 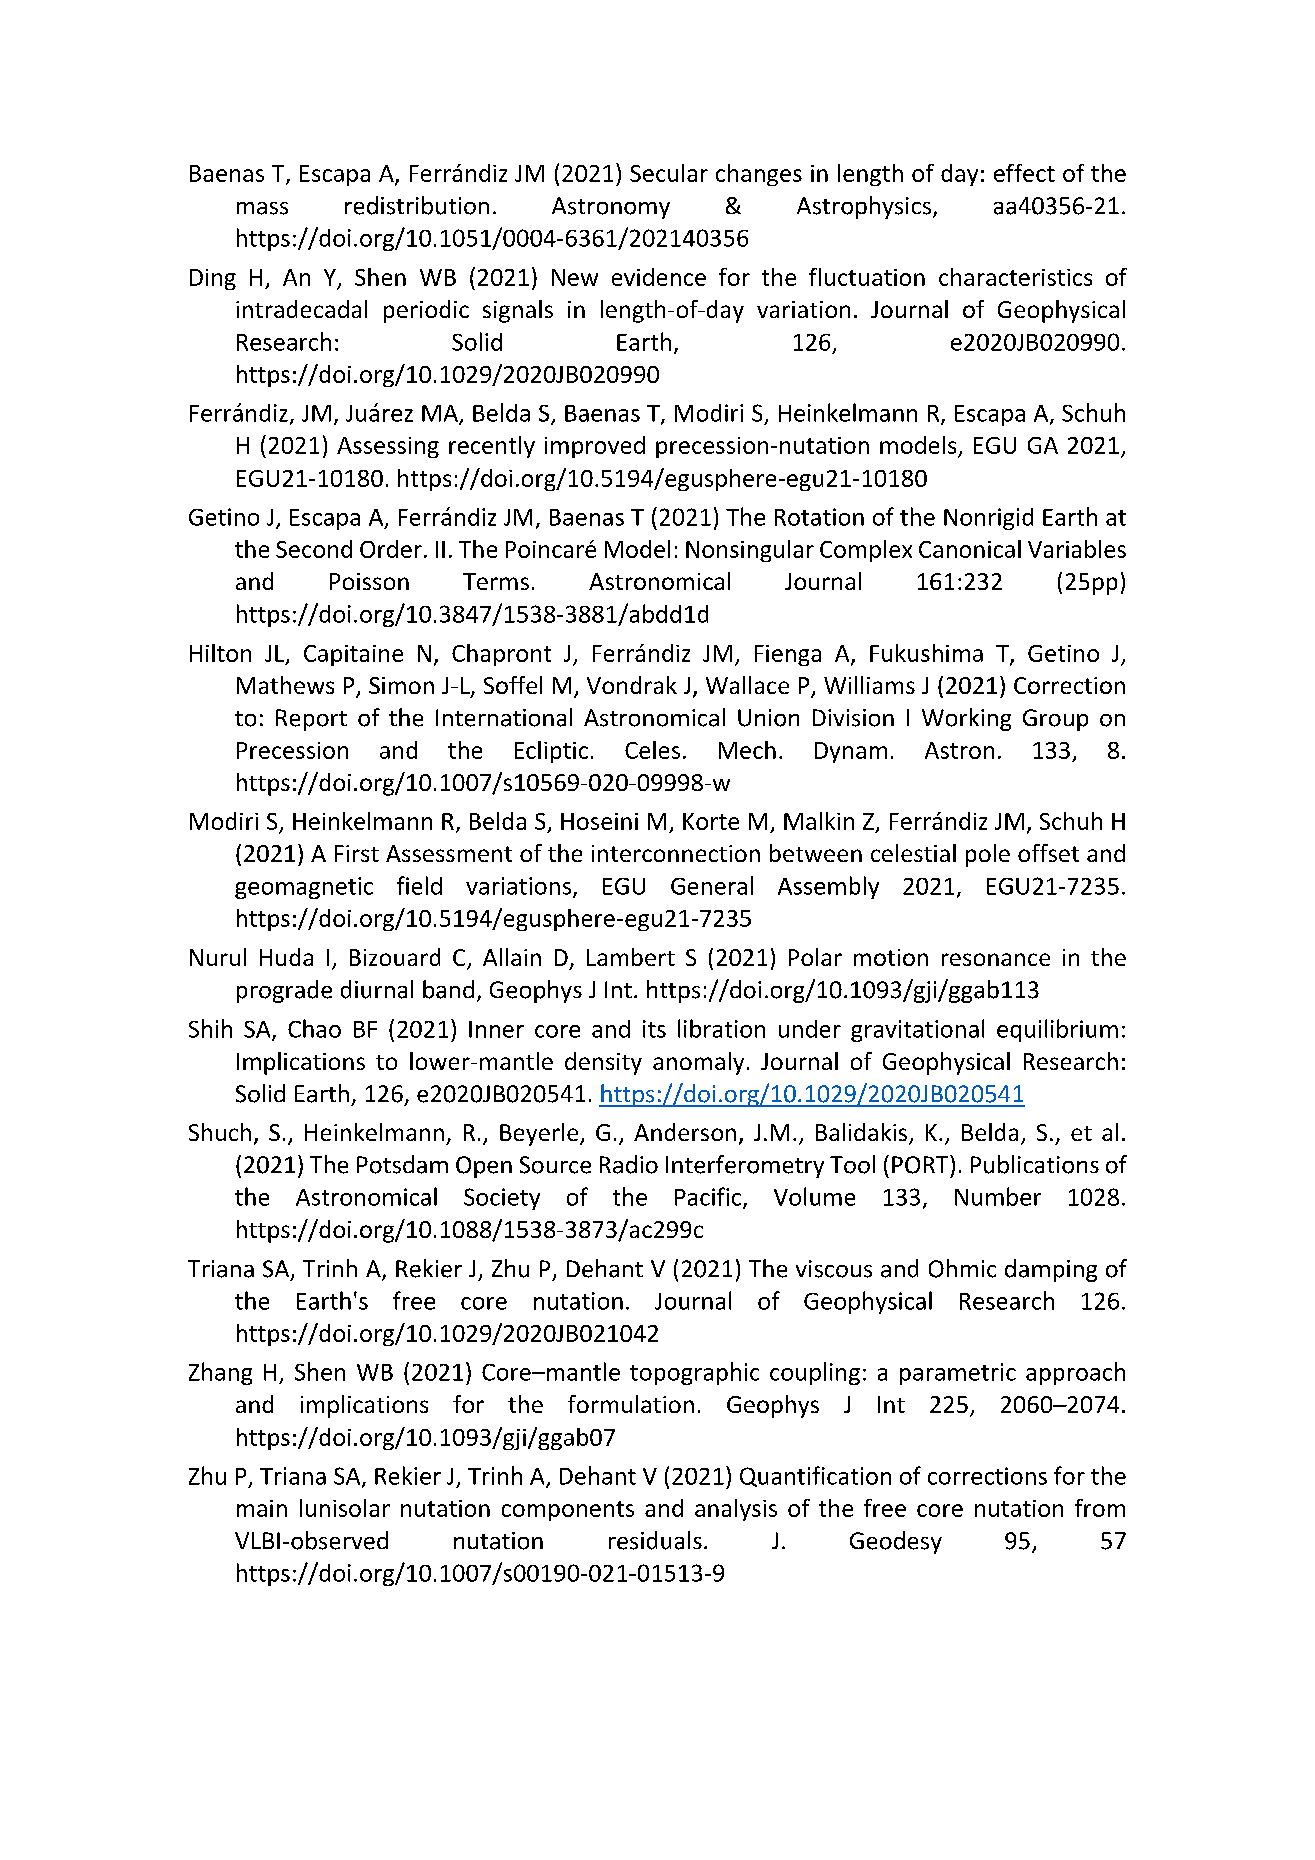 What do you see at coordinates (1024, 173) in the screenshot?
I see `effect` at bounding box center [1024, 173].
